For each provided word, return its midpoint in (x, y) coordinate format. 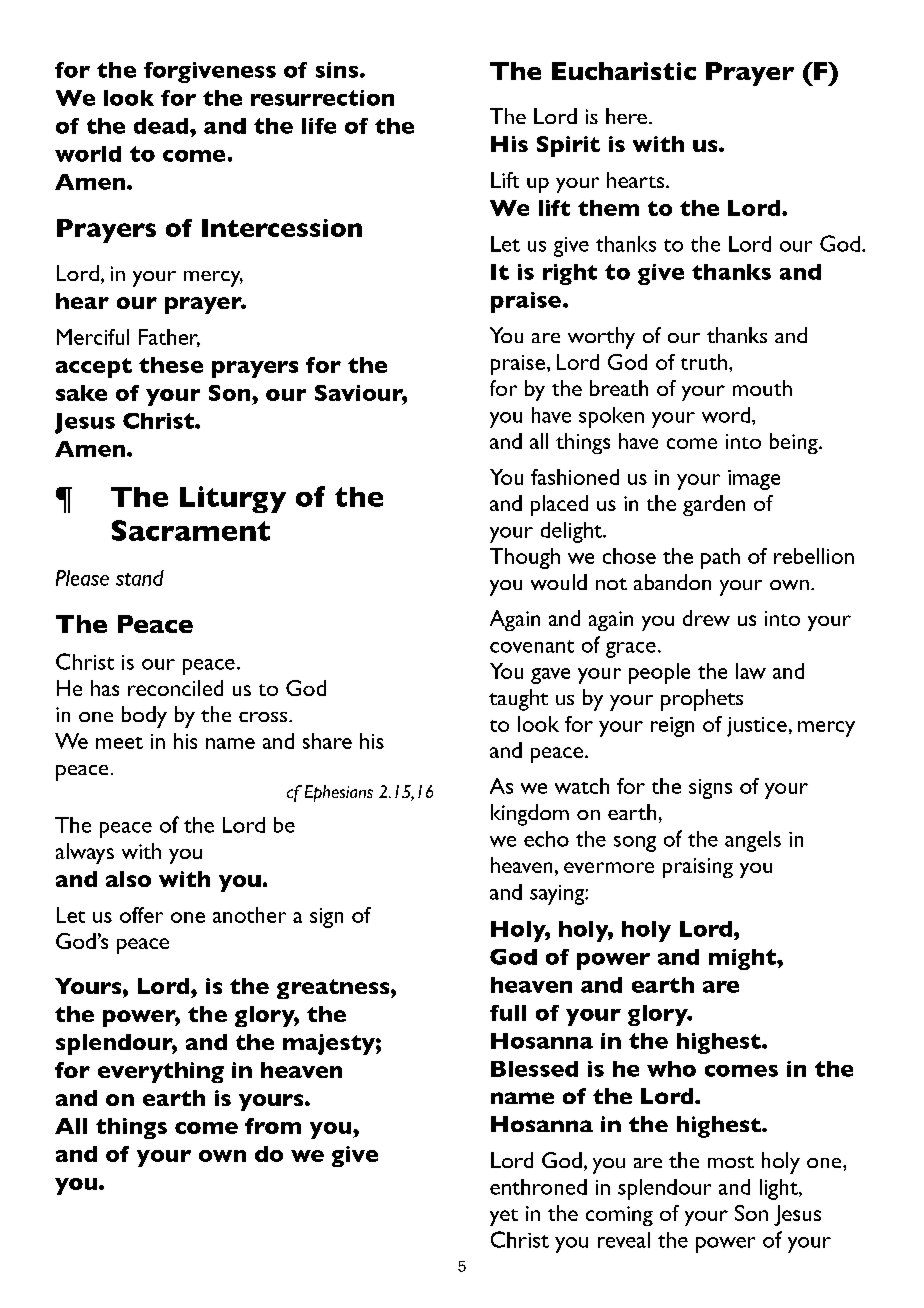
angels (753, 841)
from (273, 1126)
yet (504, 1217)
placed (559, 505)
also (128, 879)
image (754, 480)
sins (338, 70)
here (626, 116)
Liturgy (233, 499)
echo (546, 839)
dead (162, 126)
